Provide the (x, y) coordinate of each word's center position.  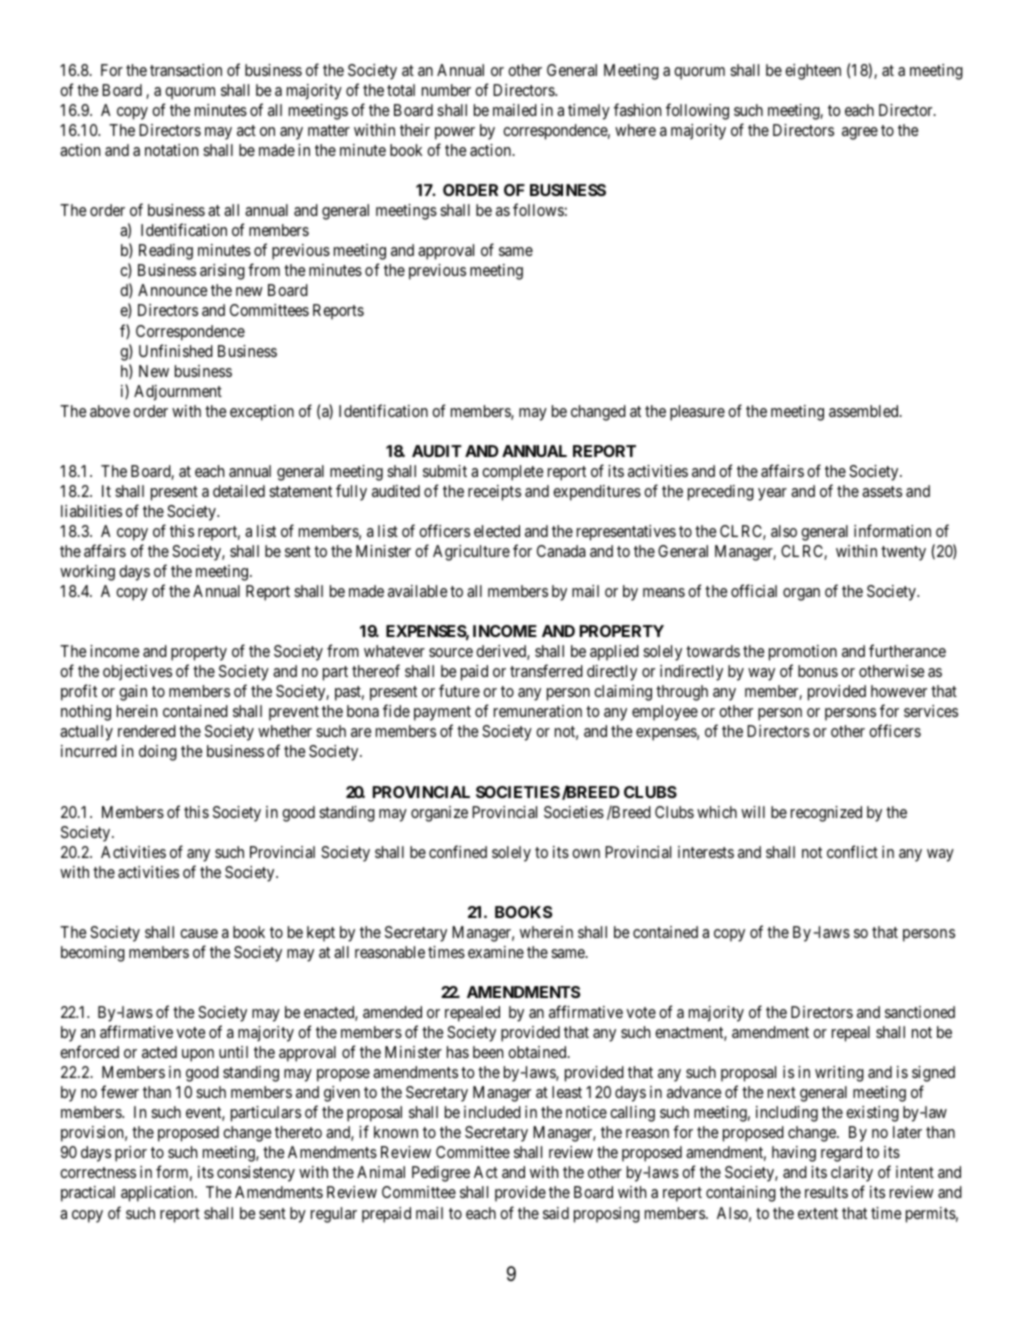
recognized (826, 814)
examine (496, 952)
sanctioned (920, 1012)
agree (860, 133)
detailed (239, 491)
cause (199, 933)
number (446, 90)
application (158, 1194)
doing (158, 753)
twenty (903, 553)
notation (171, 150)
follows (538, 209)
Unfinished (176, 350)
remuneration (538, 711)
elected (497, 531)
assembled (865, 411)
